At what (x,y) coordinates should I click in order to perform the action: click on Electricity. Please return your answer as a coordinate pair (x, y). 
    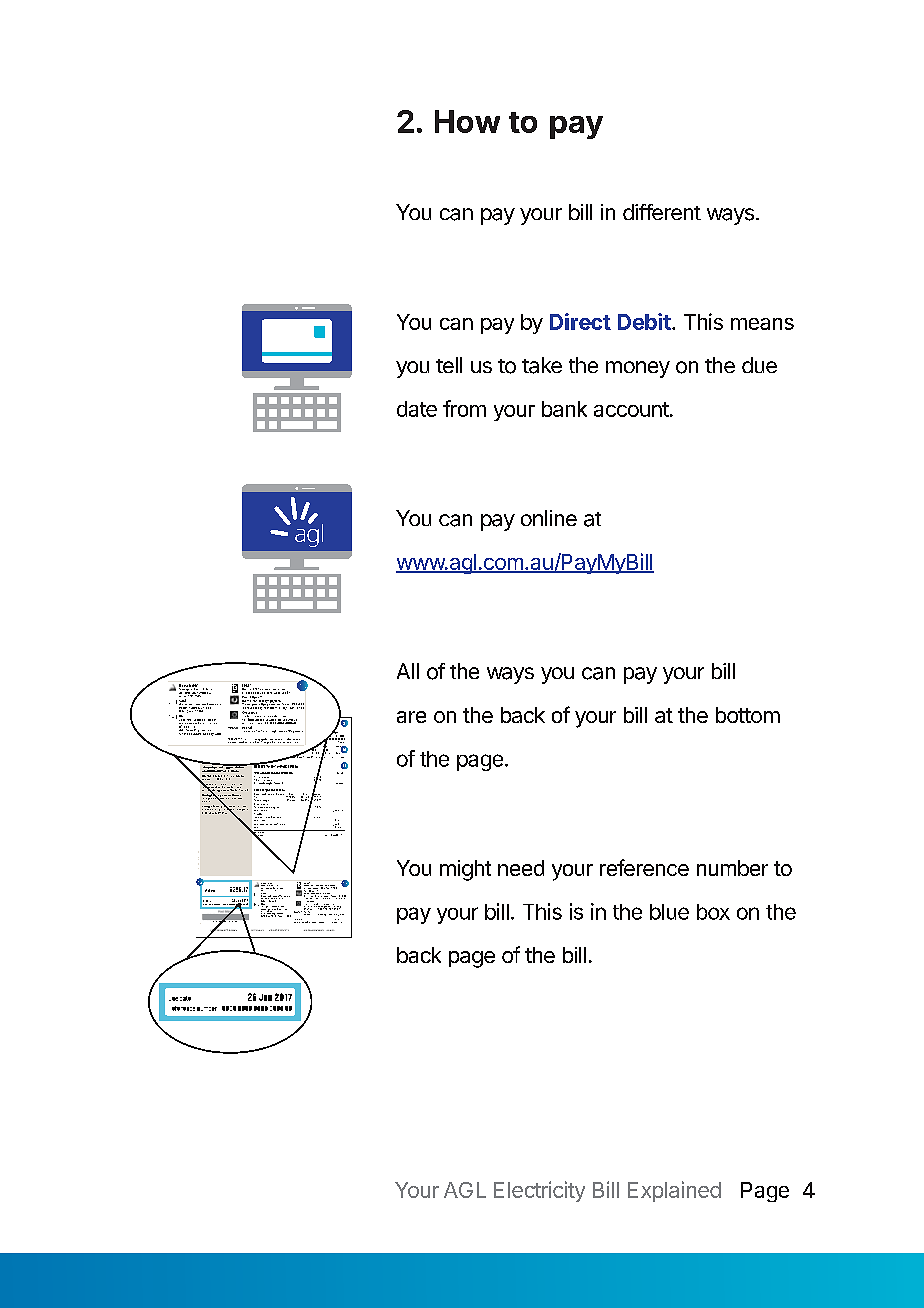
    Looking at the image, I should click on (539, 1191).
